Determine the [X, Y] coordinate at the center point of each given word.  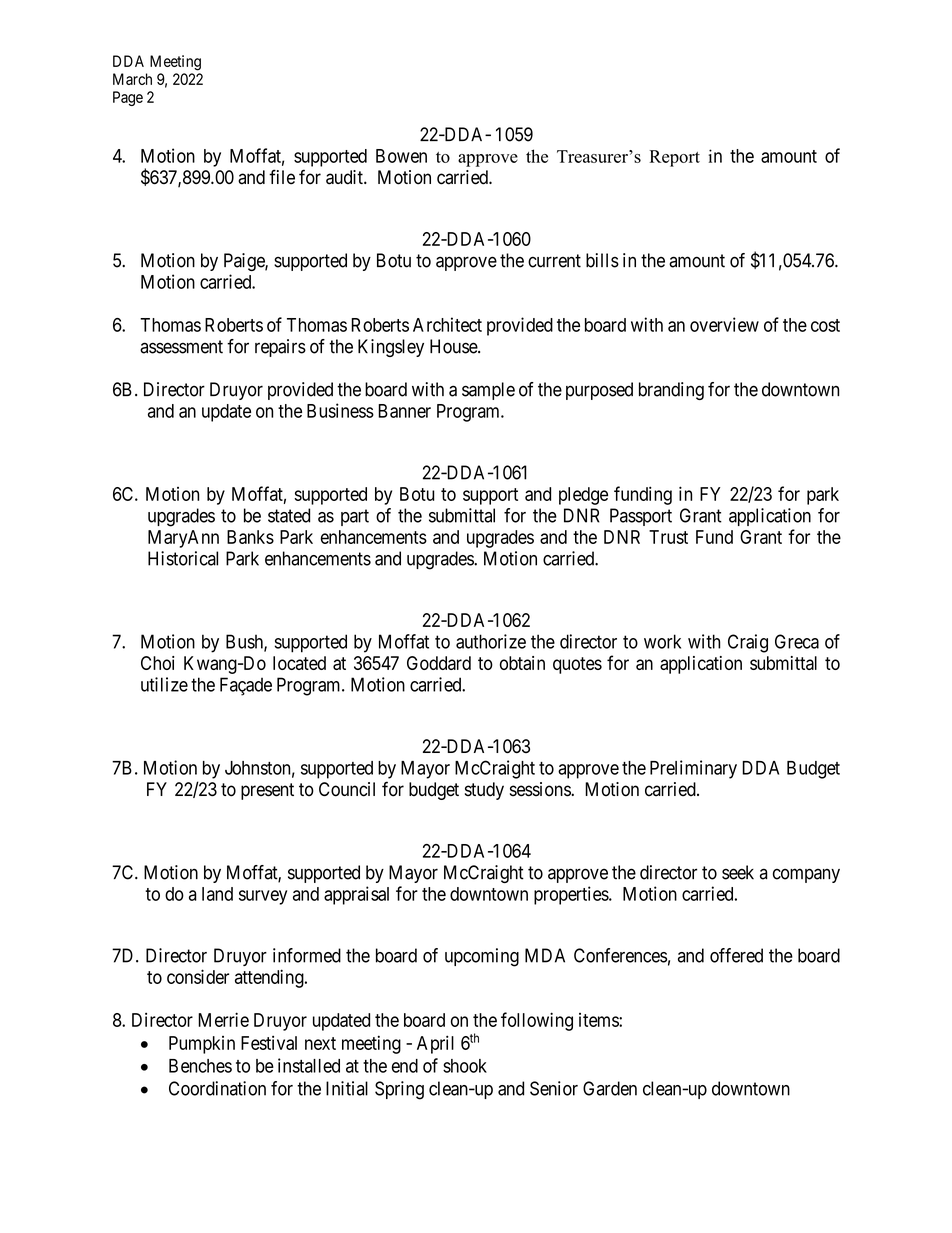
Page [128, 98]
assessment [181, 347]
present [267, 791]
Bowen [401, 156]
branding [671, 391]
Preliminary [693, 769]
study [484, 791]
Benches [200, 1066]
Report [675, 158]
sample [488, 391]
